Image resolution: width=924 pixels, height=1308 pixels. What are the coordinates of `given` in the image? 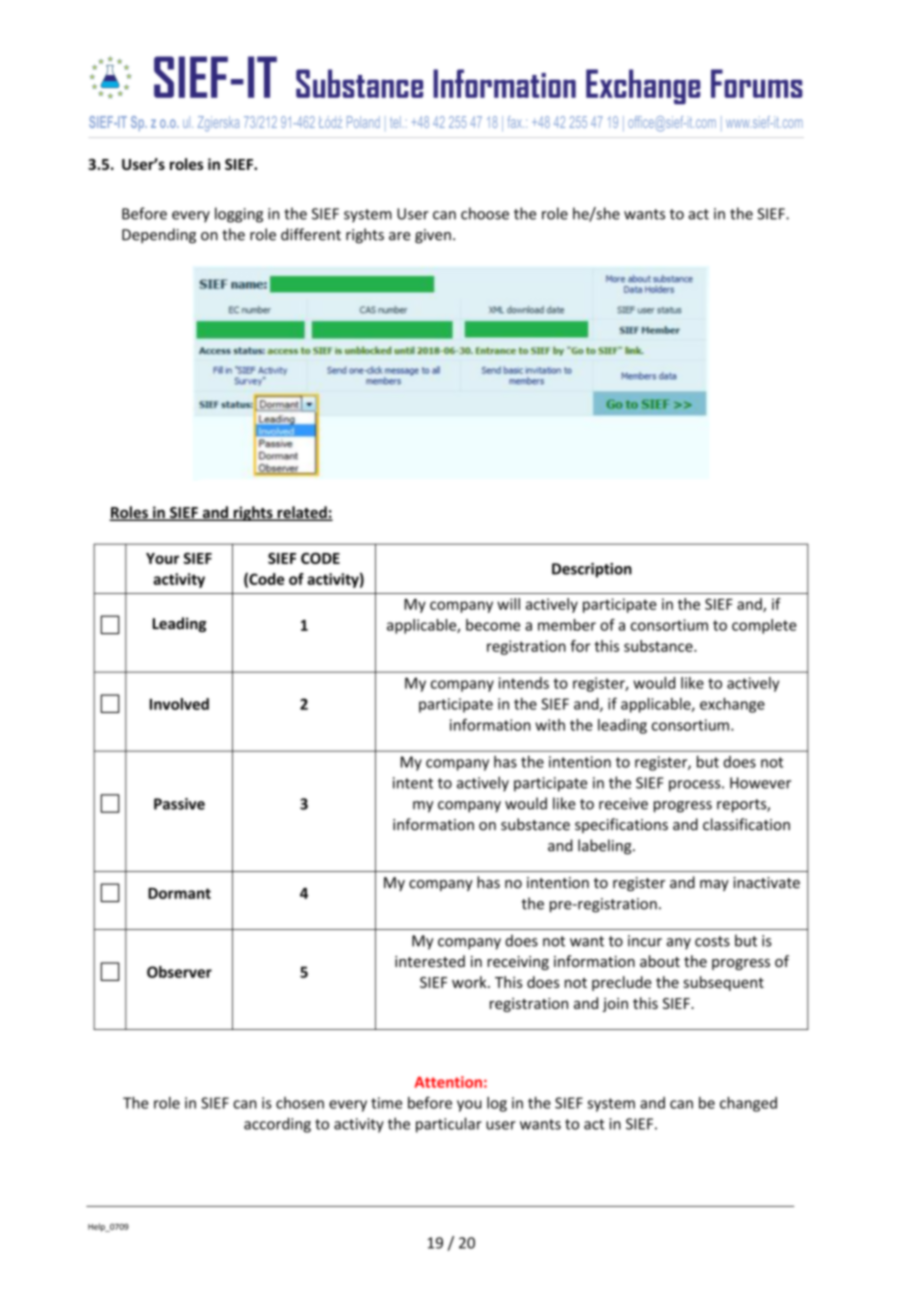 It's located at (433, 236).
